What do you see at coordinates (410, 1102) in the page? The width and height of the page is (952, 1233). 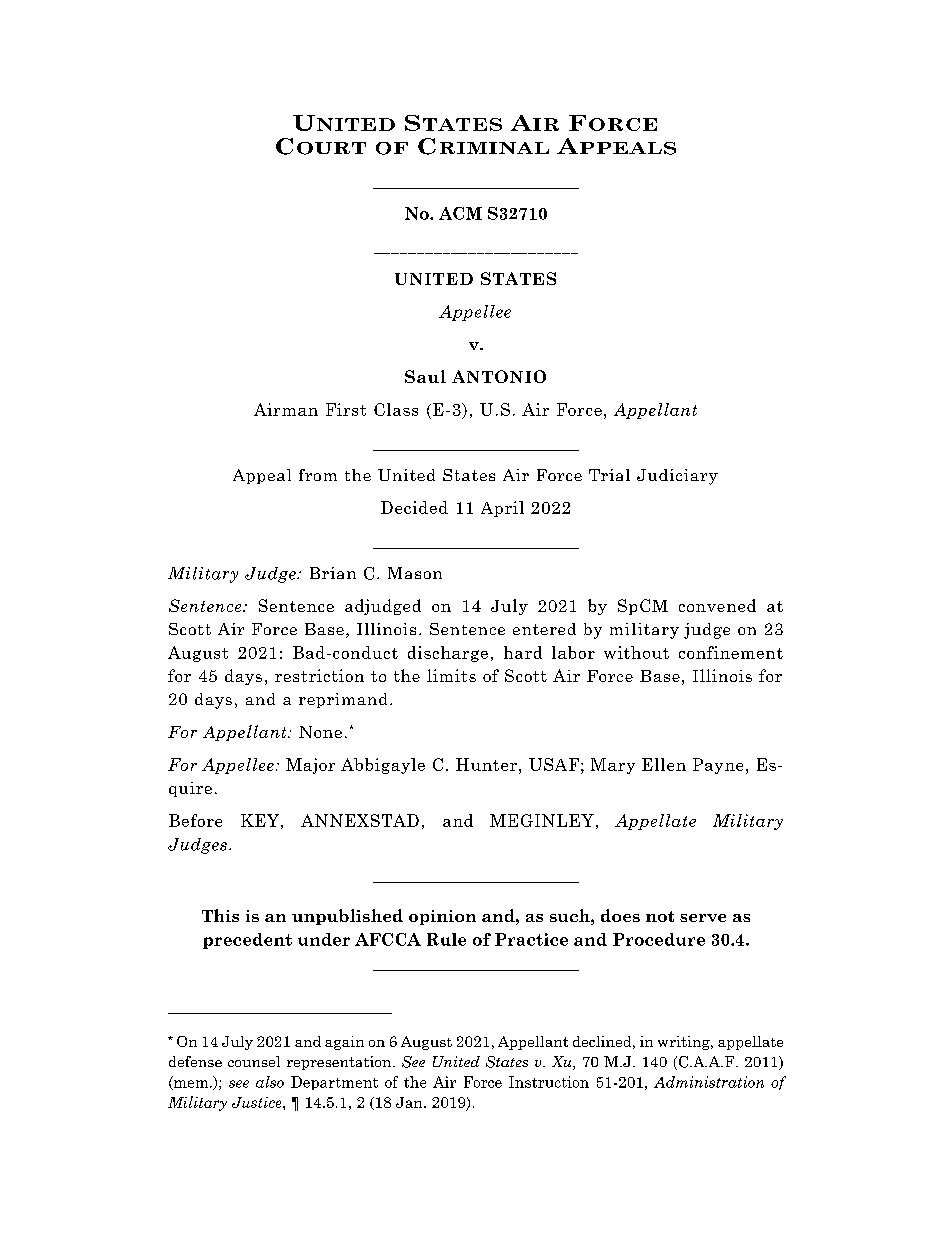 I see `Jan` at bounding box center [410, 1102].
